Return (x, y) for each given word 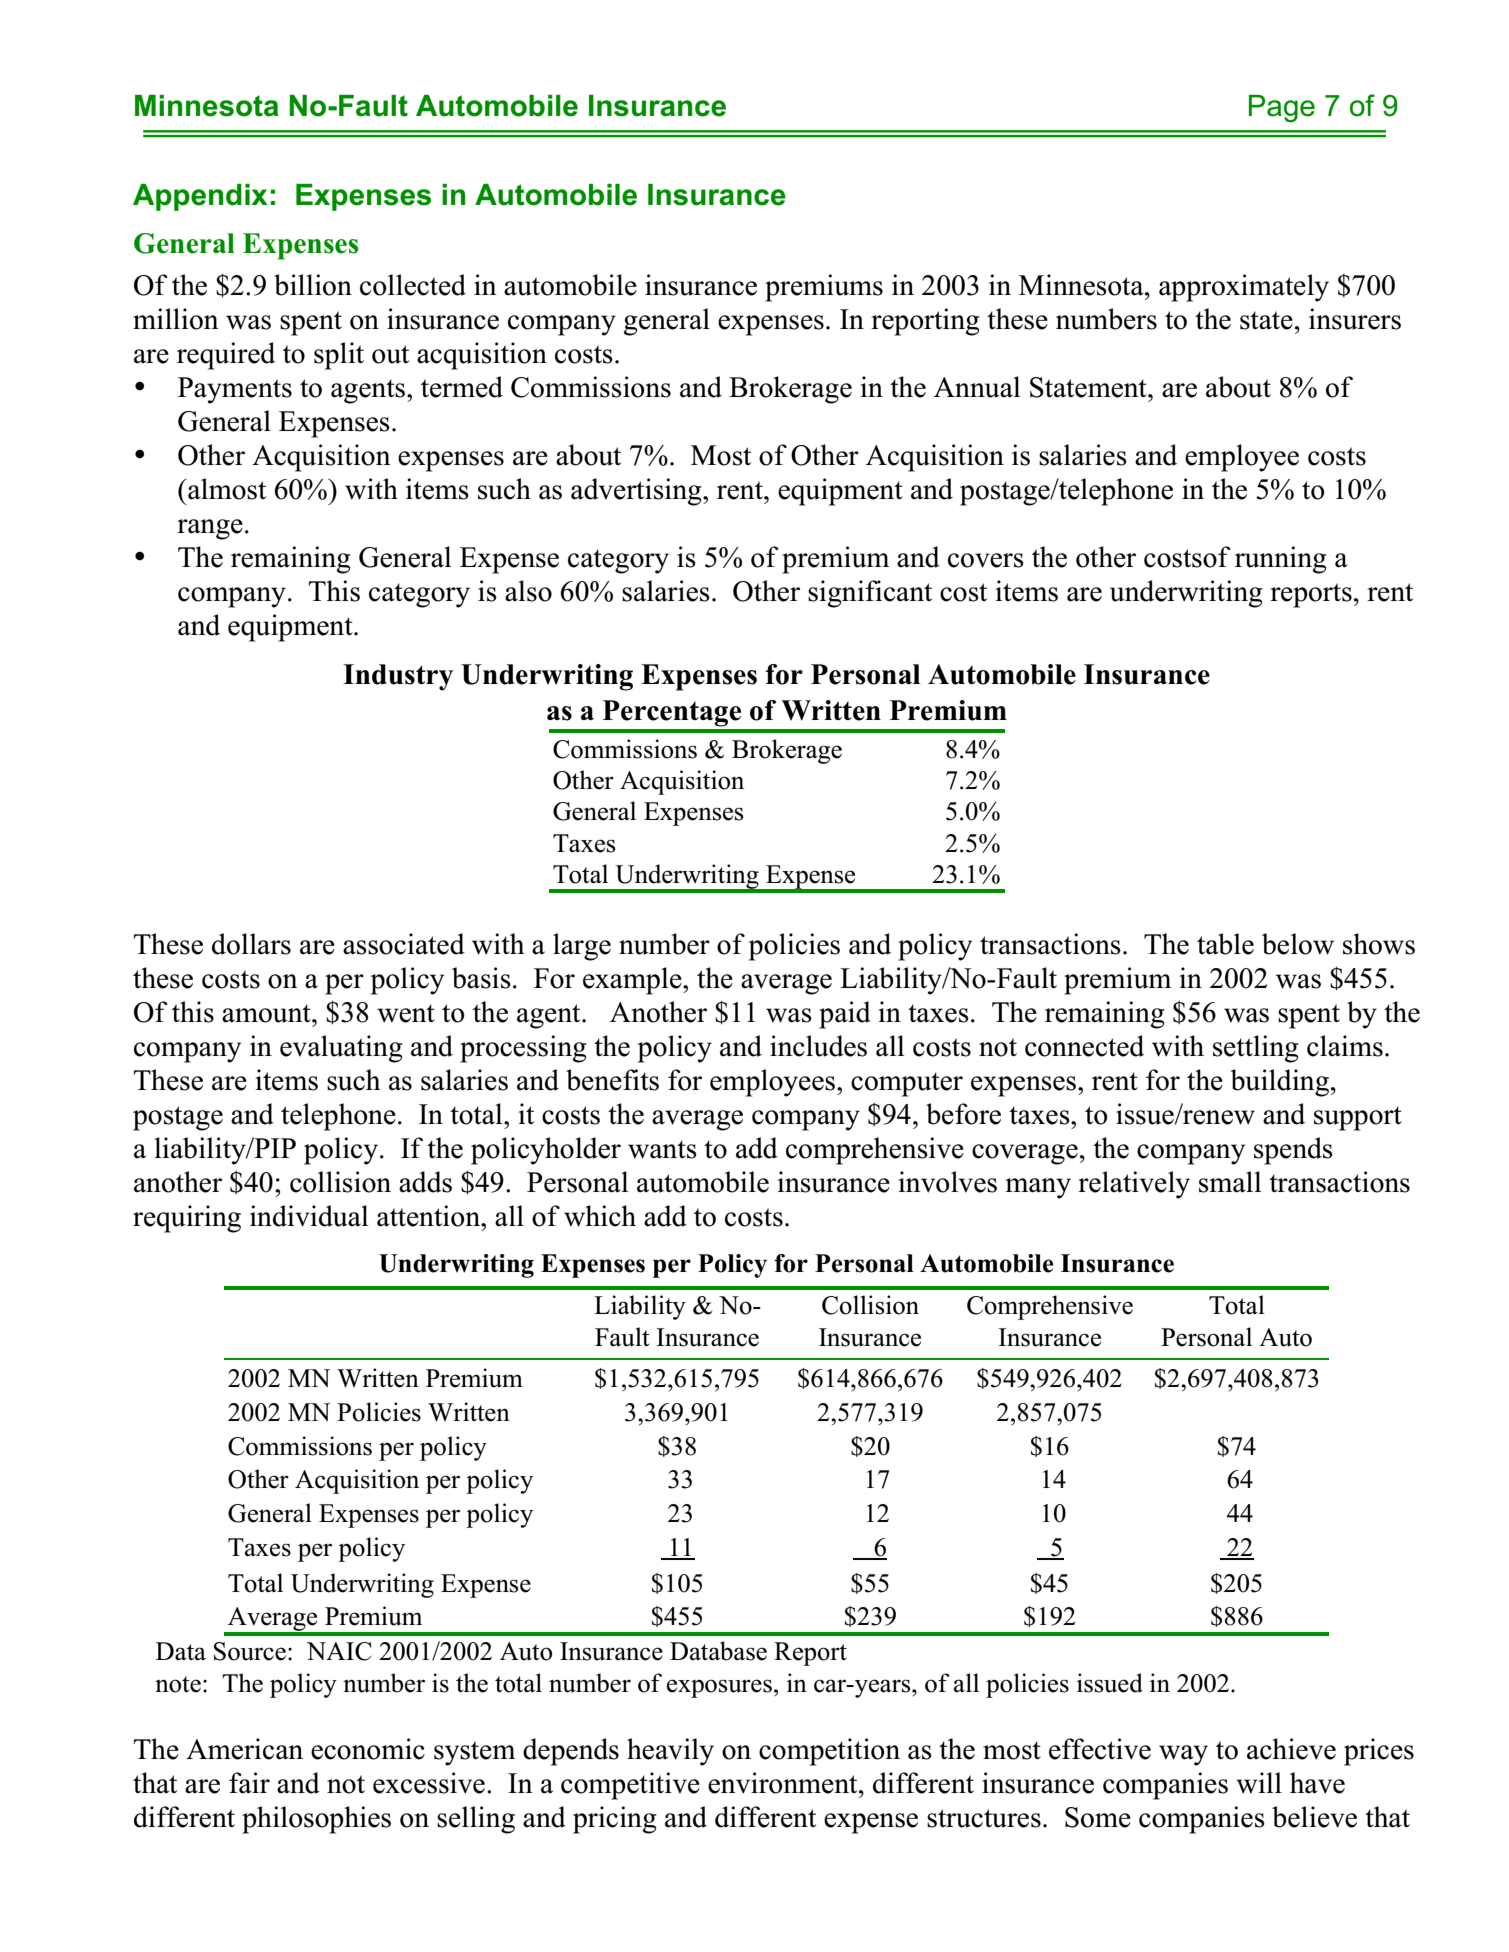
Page (1282, 108)
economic (368, 1749)
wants (662, 1149)
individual (309, 1216)
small (1230, 1182)
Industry (398, 677)
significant (870, 594)
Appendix (200, 197)
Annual (977, 387)
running (1281, 560)
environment (784, 1783)
